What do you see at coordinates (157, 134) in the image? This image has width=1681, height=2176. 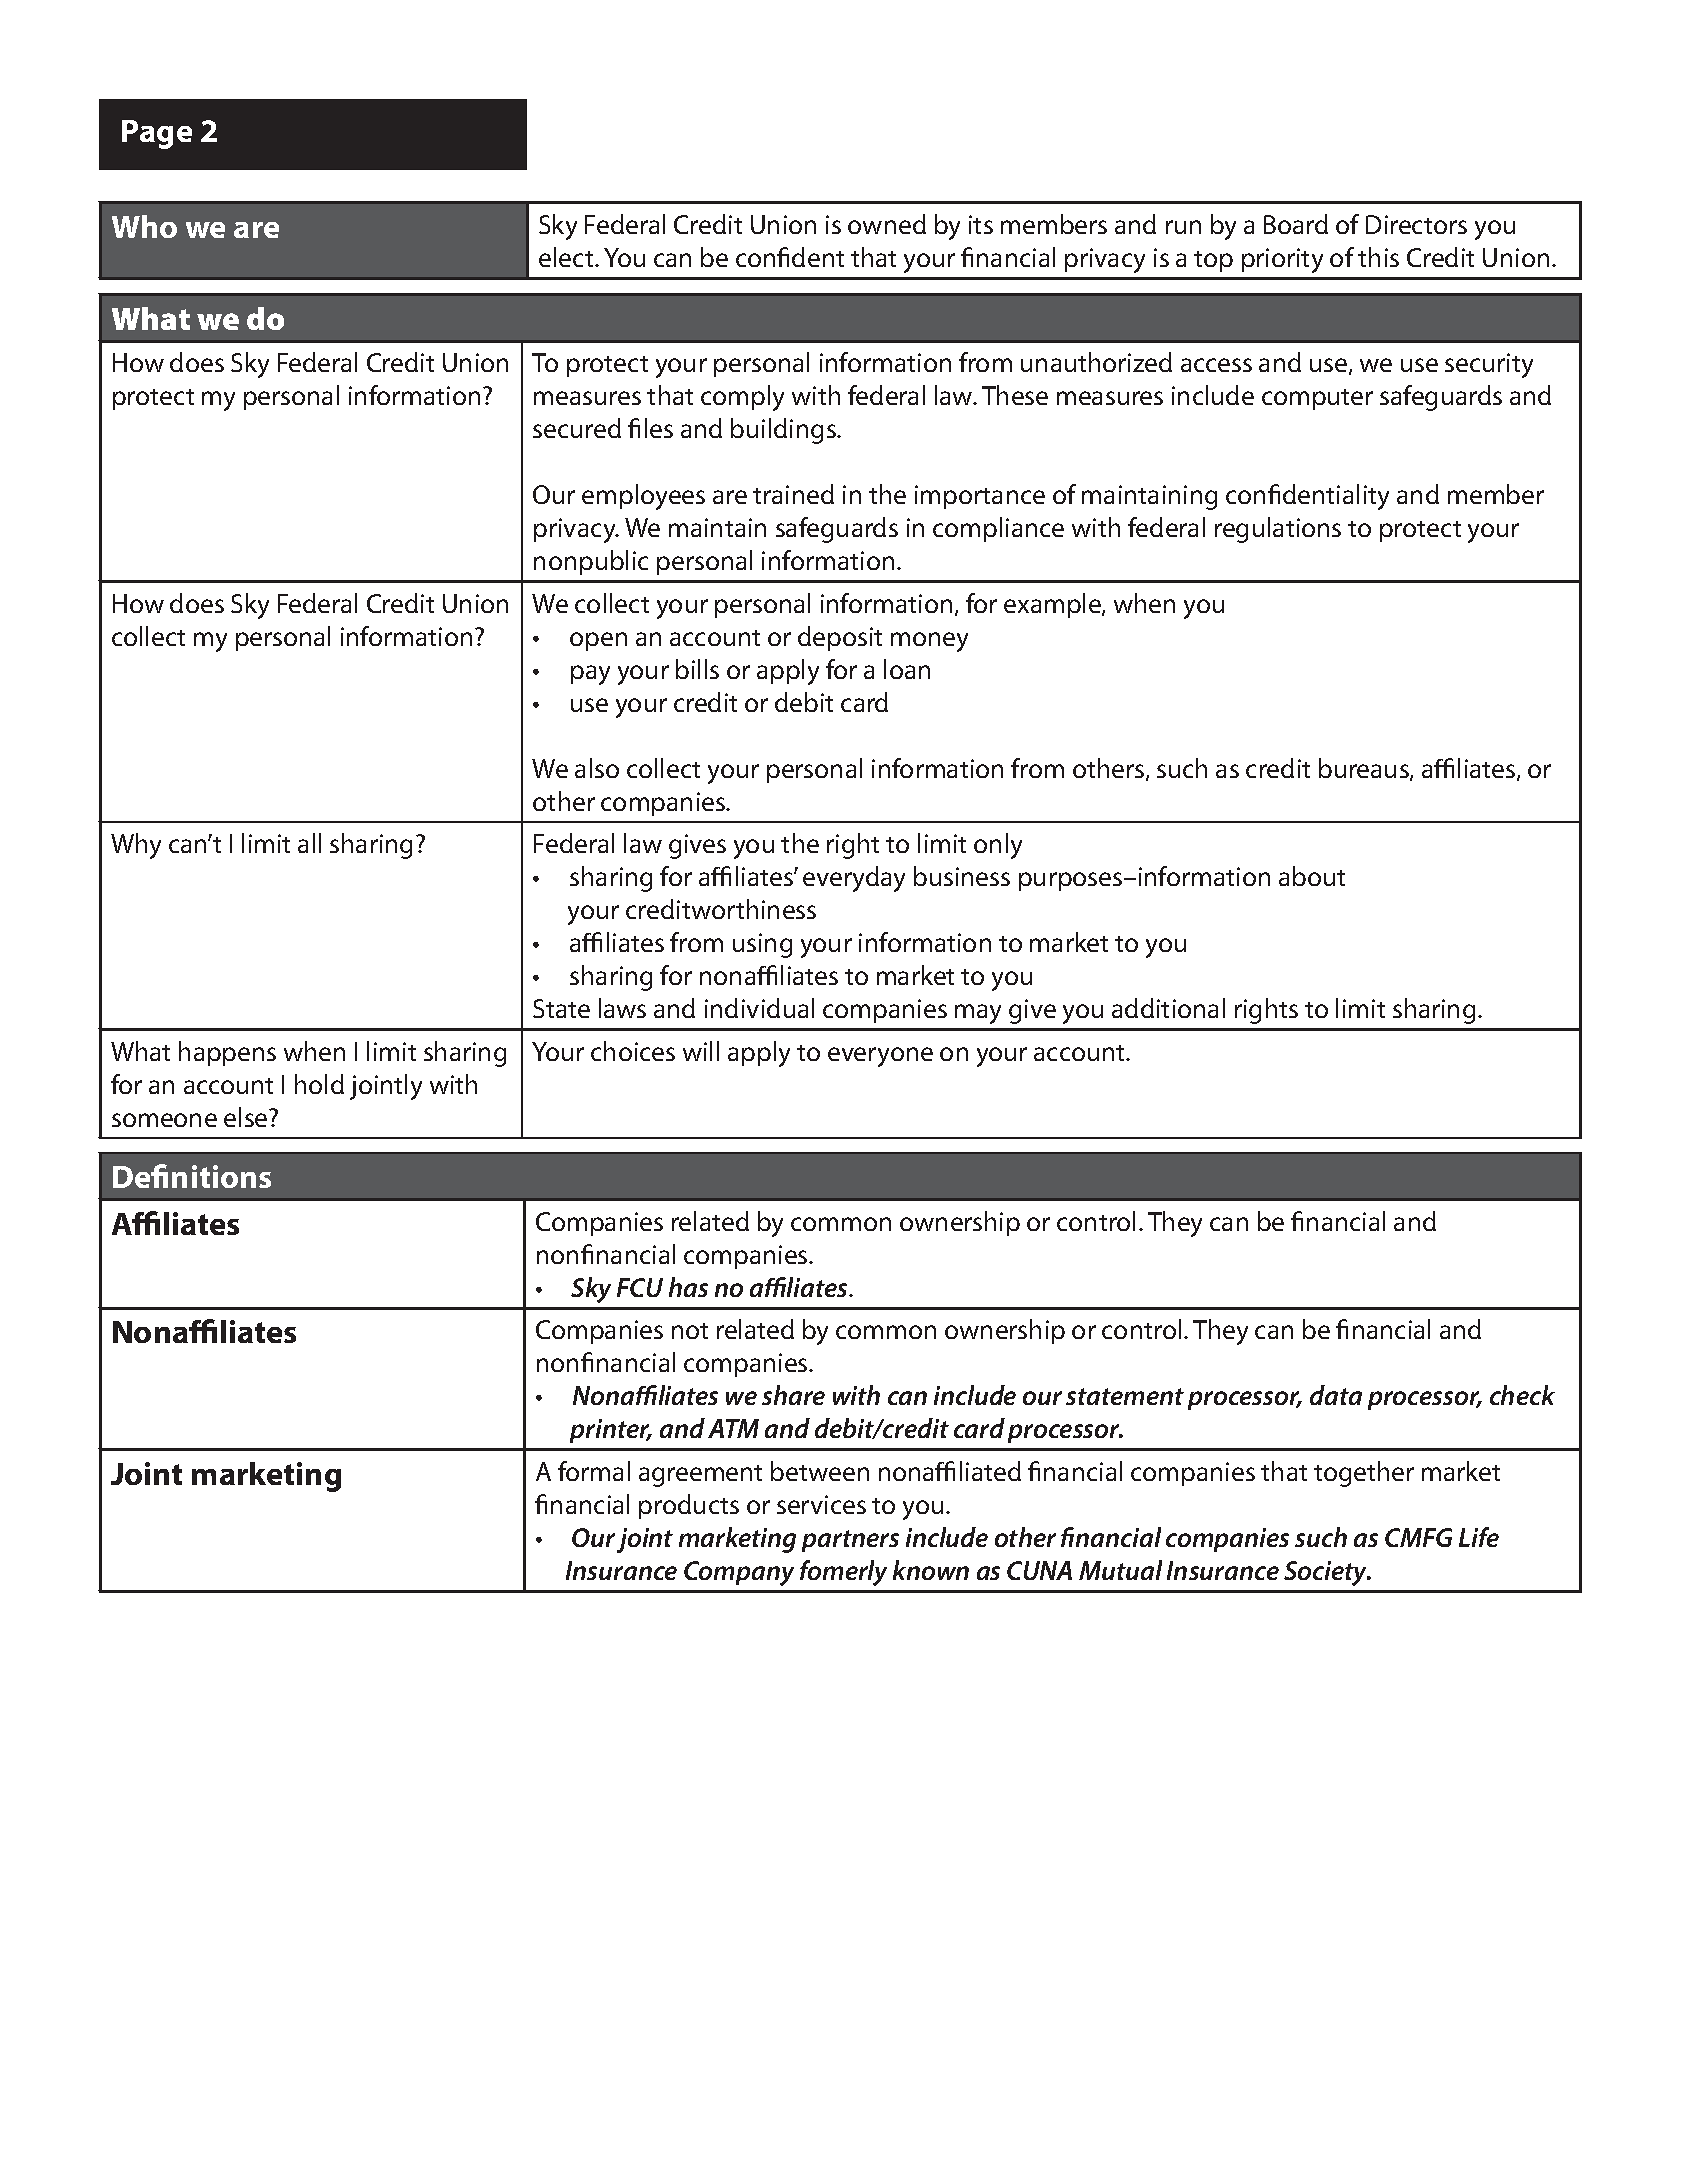 I see `Page` at bounding box center [157, 134].
